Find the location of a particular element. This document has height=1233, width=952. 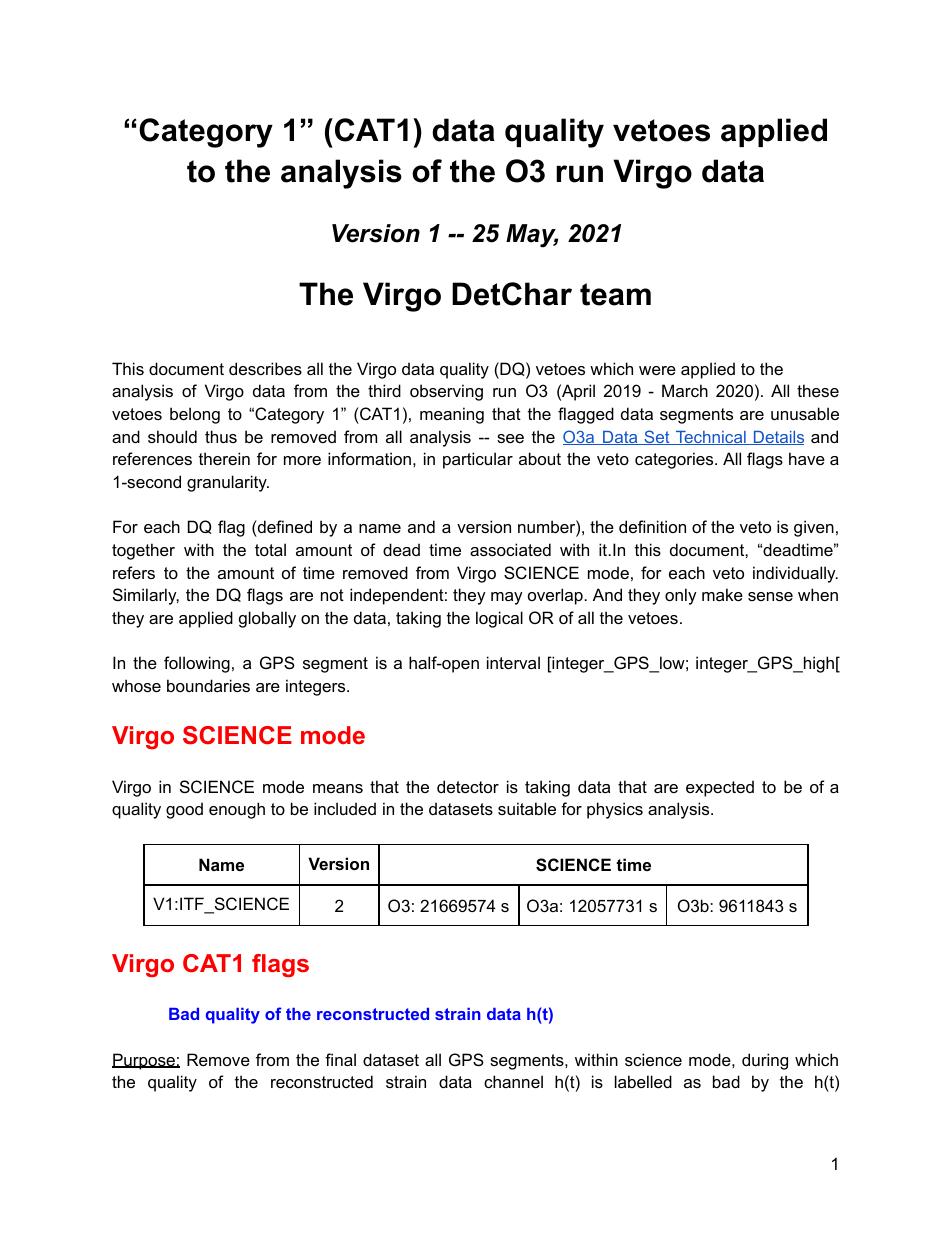

observing is located at coordinates (446, 392).
